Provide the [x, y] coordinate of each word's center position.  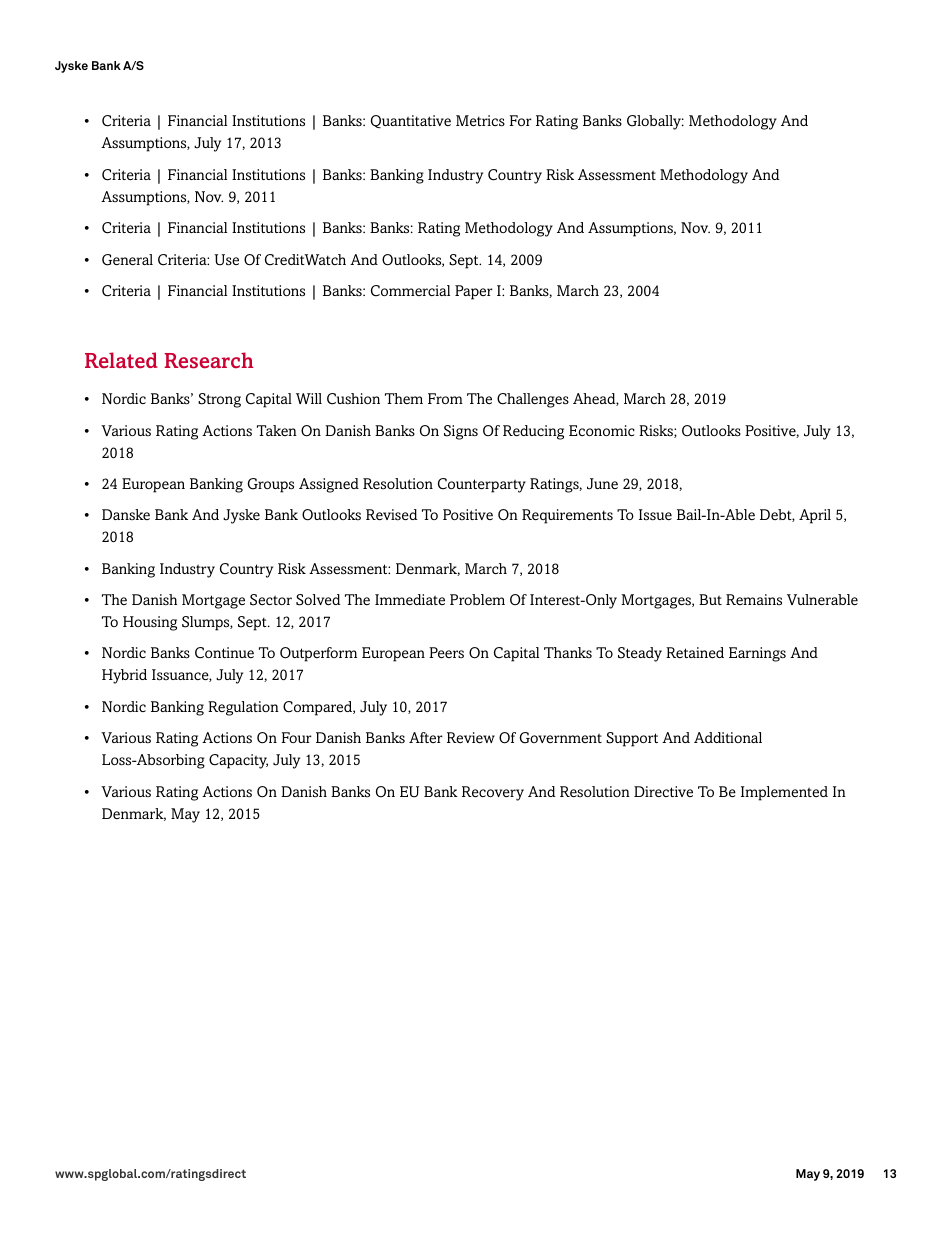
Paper [474, 292]
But [710, 599]
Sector [271, 600]
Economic [602, 430]
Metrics [480, 121]
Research [208, 360]
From [445, 398]
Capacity [238, 761]
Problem [477, 599]
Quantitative [411, 122]
